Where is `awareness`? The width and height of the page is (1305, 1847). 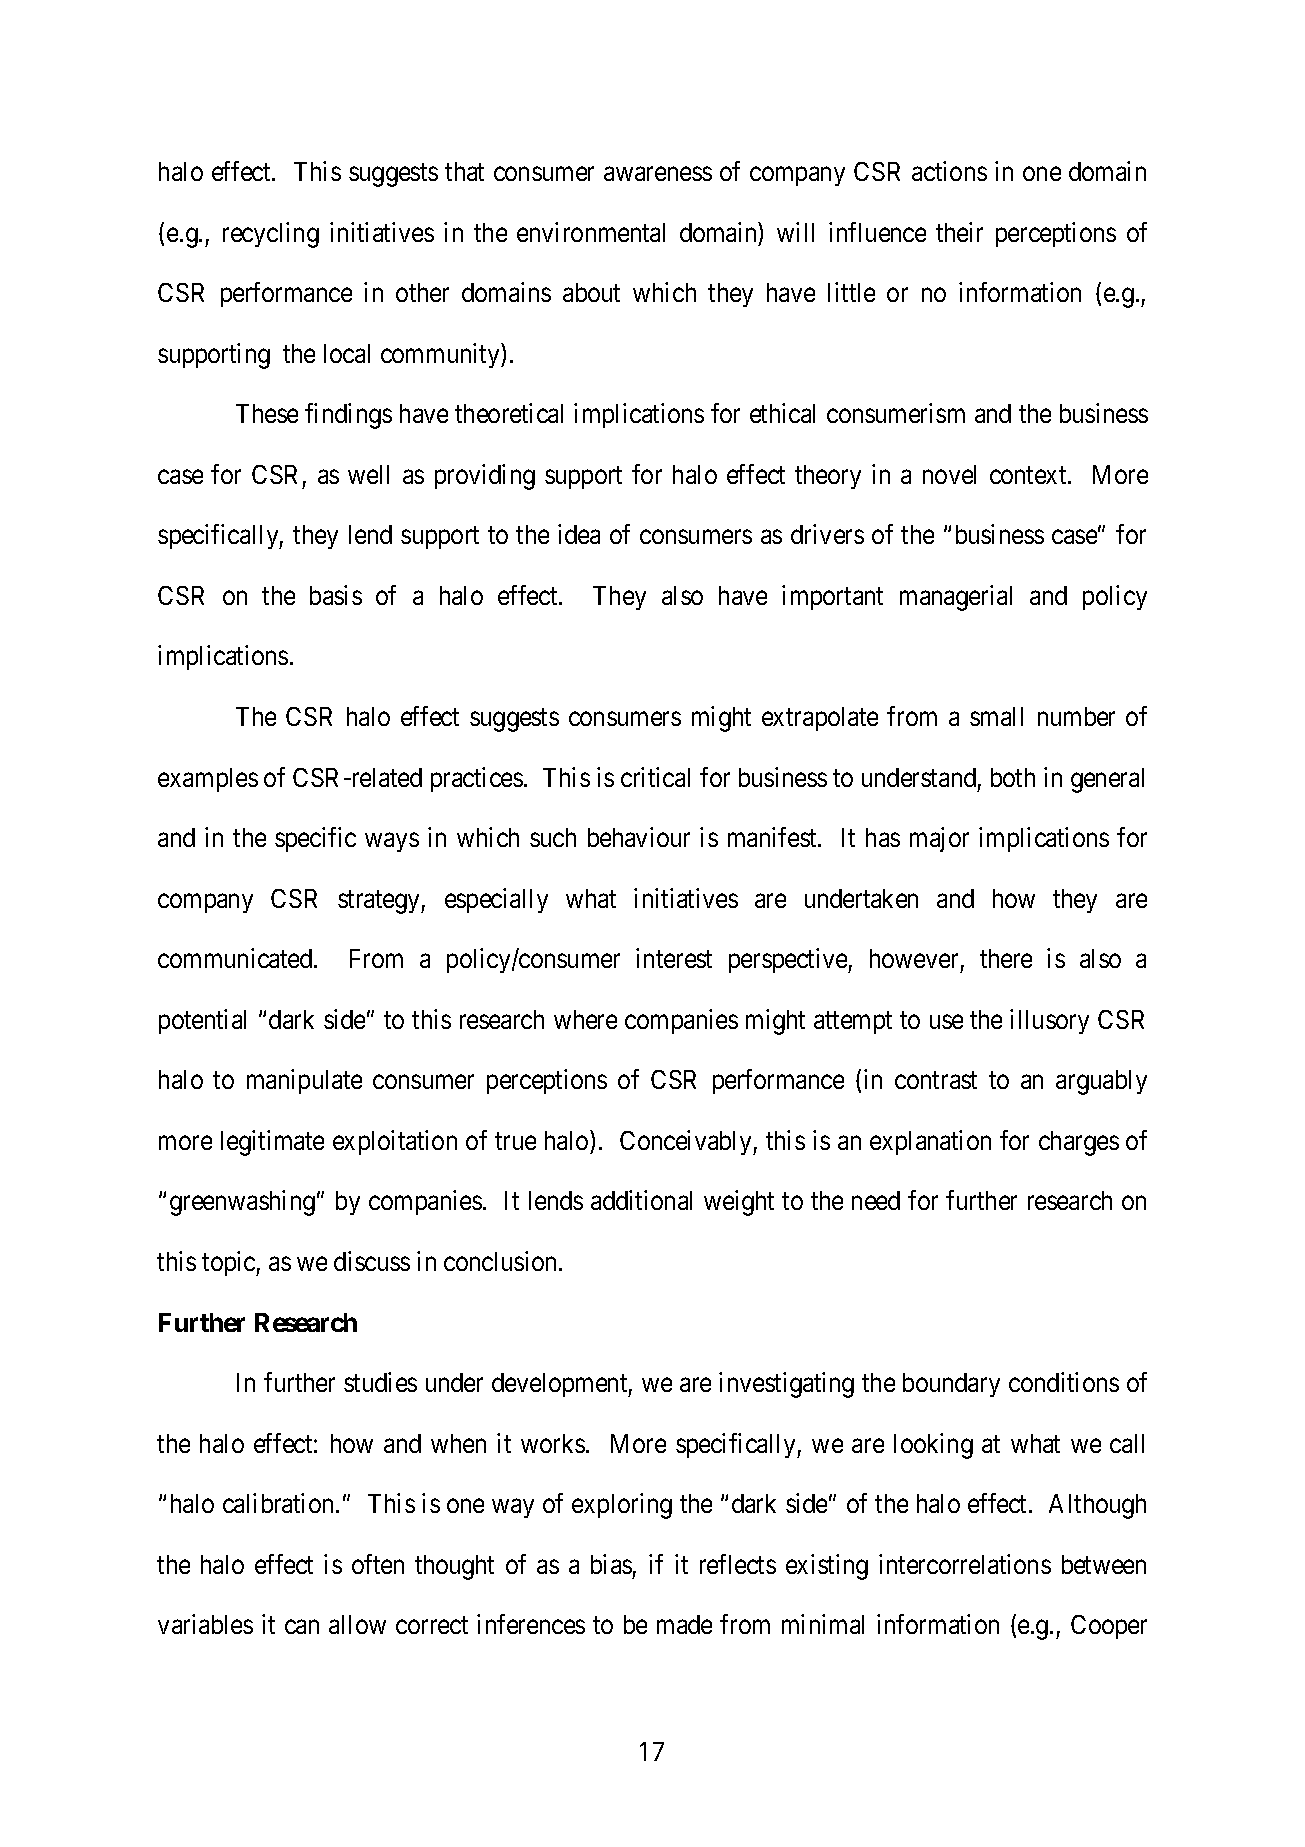
awareness is located at coordinates (658, 174).
